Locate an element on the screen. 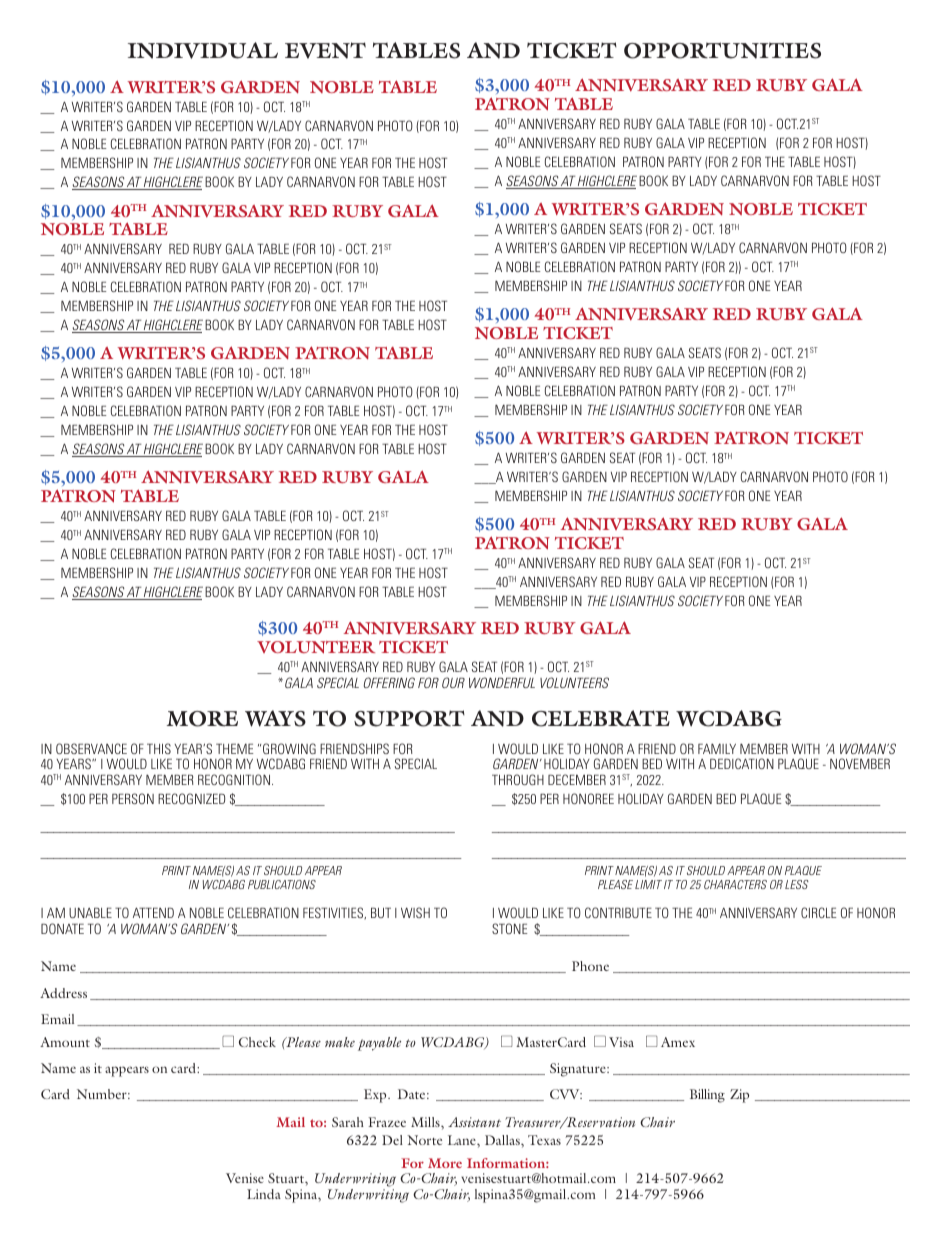 This screenshot has width=952, height=1233. ATTEND is located at coordinates (153, 913).
